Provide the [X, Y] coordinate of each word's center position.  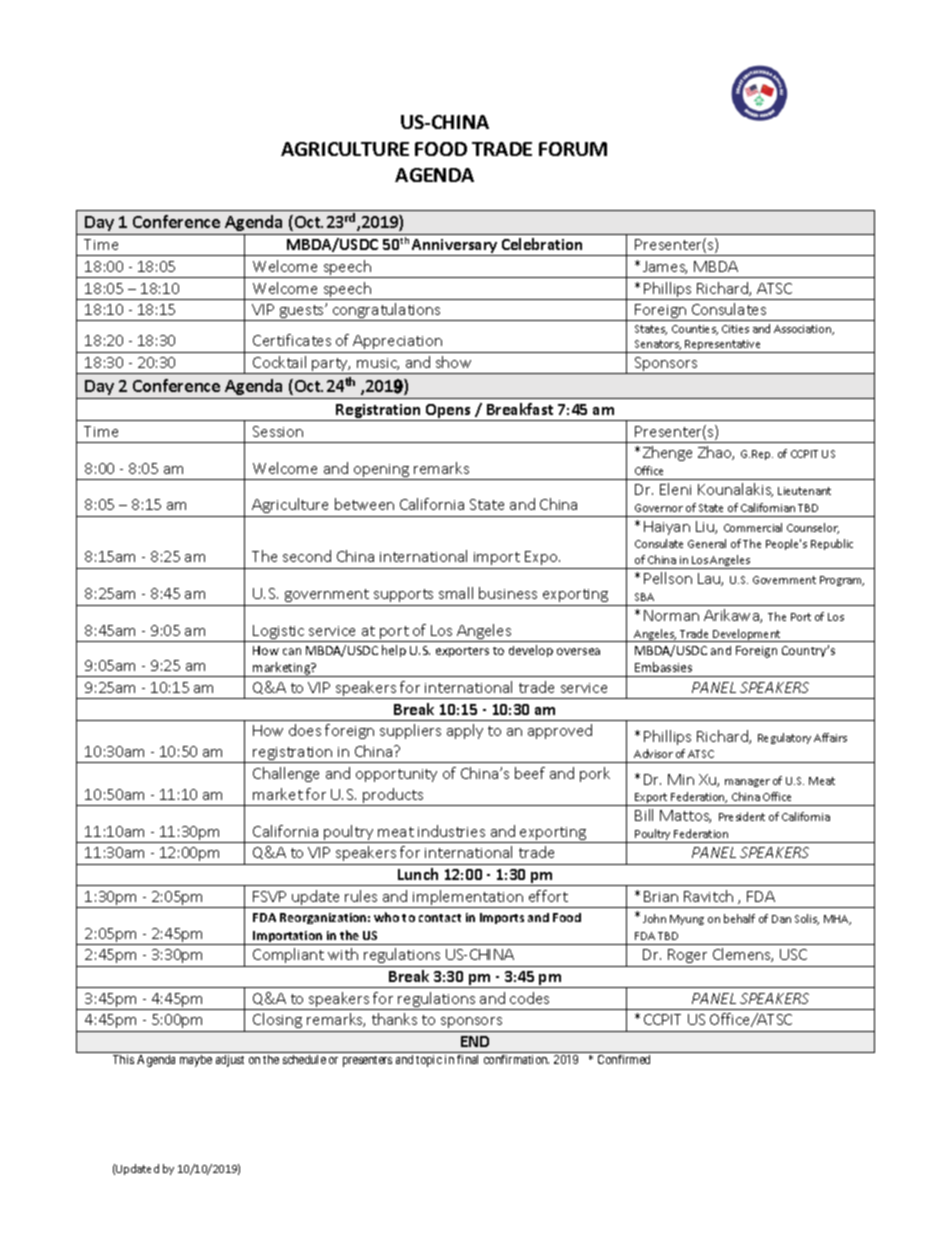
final [467, 1059]
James [665, 267]
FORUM [573, 149]
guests [302, 313]
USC [793, 954]
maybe [196, 1061]
